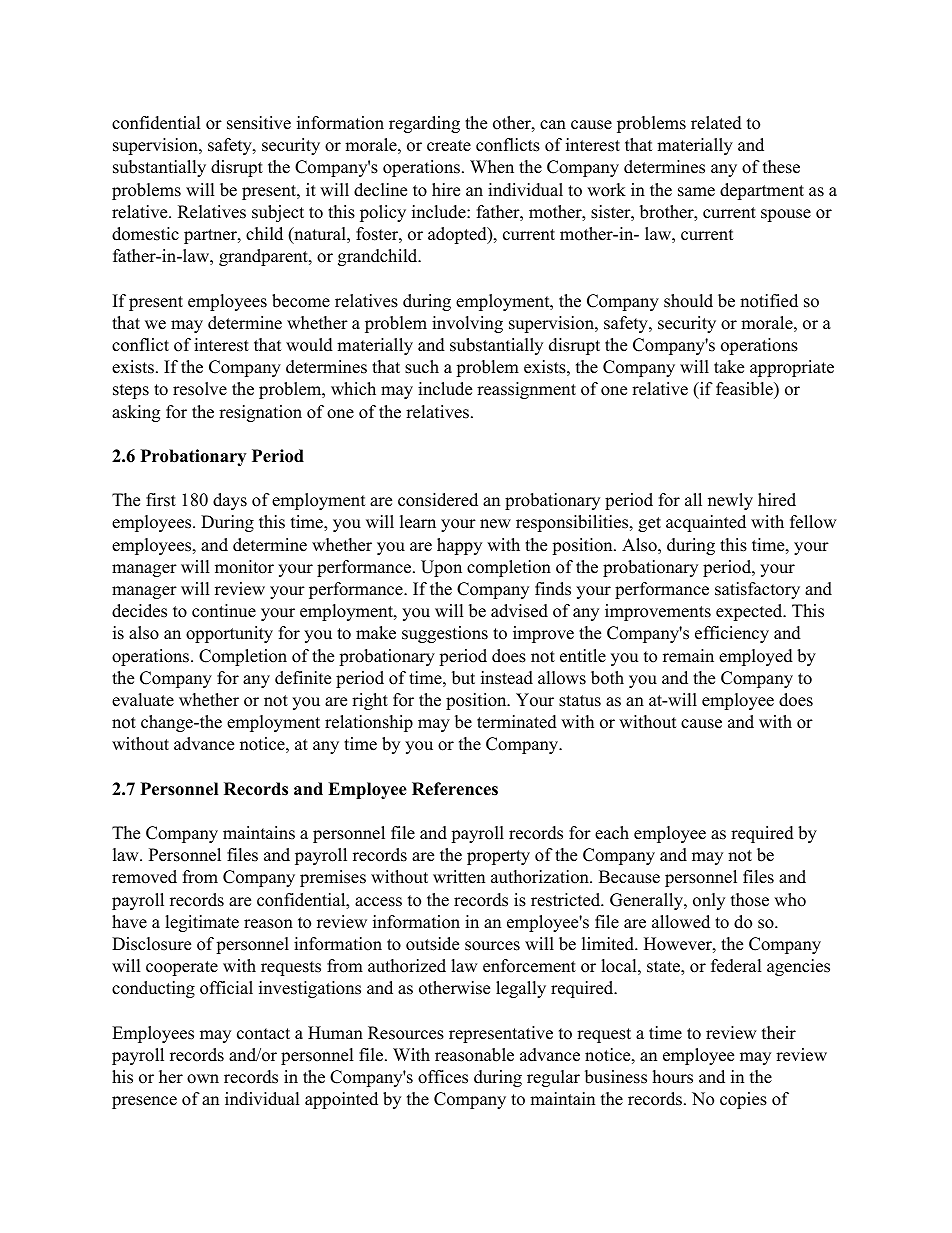  I want to click on feasible, so click(745, 390).
